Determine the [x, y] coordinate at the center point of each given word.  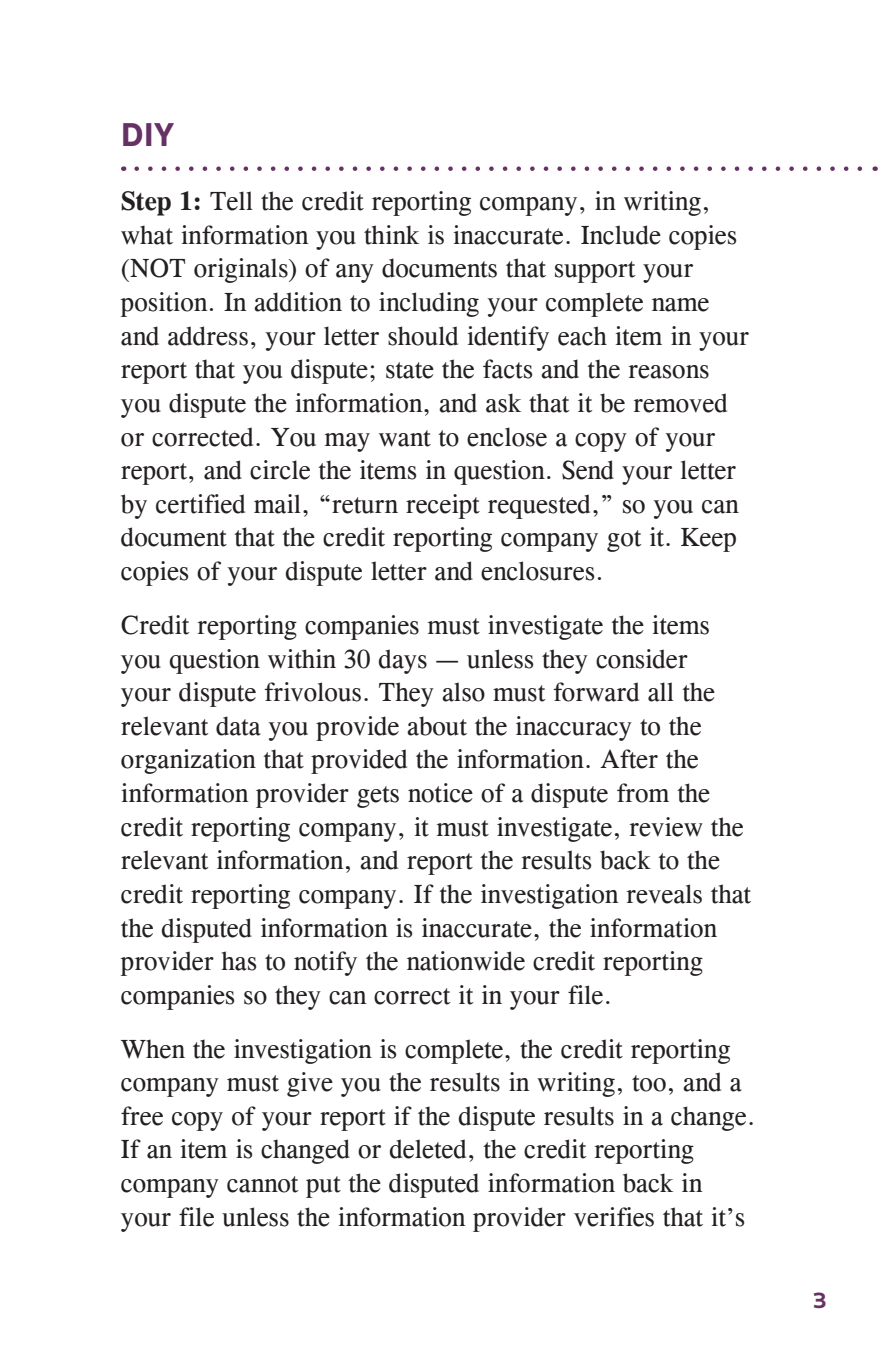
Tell [231, 201]
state [410, 370]
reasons [669, 372]
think [391, 235]
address [208, 336]
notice [440, 793]
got [624, 541]
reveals [664, 894]
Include [621, 235]
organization [188, 761]
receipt [443, 506]
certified [200, 504]
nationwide [466, 961]
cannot [262, 1184]
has [239, 961]
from [643, 793]
